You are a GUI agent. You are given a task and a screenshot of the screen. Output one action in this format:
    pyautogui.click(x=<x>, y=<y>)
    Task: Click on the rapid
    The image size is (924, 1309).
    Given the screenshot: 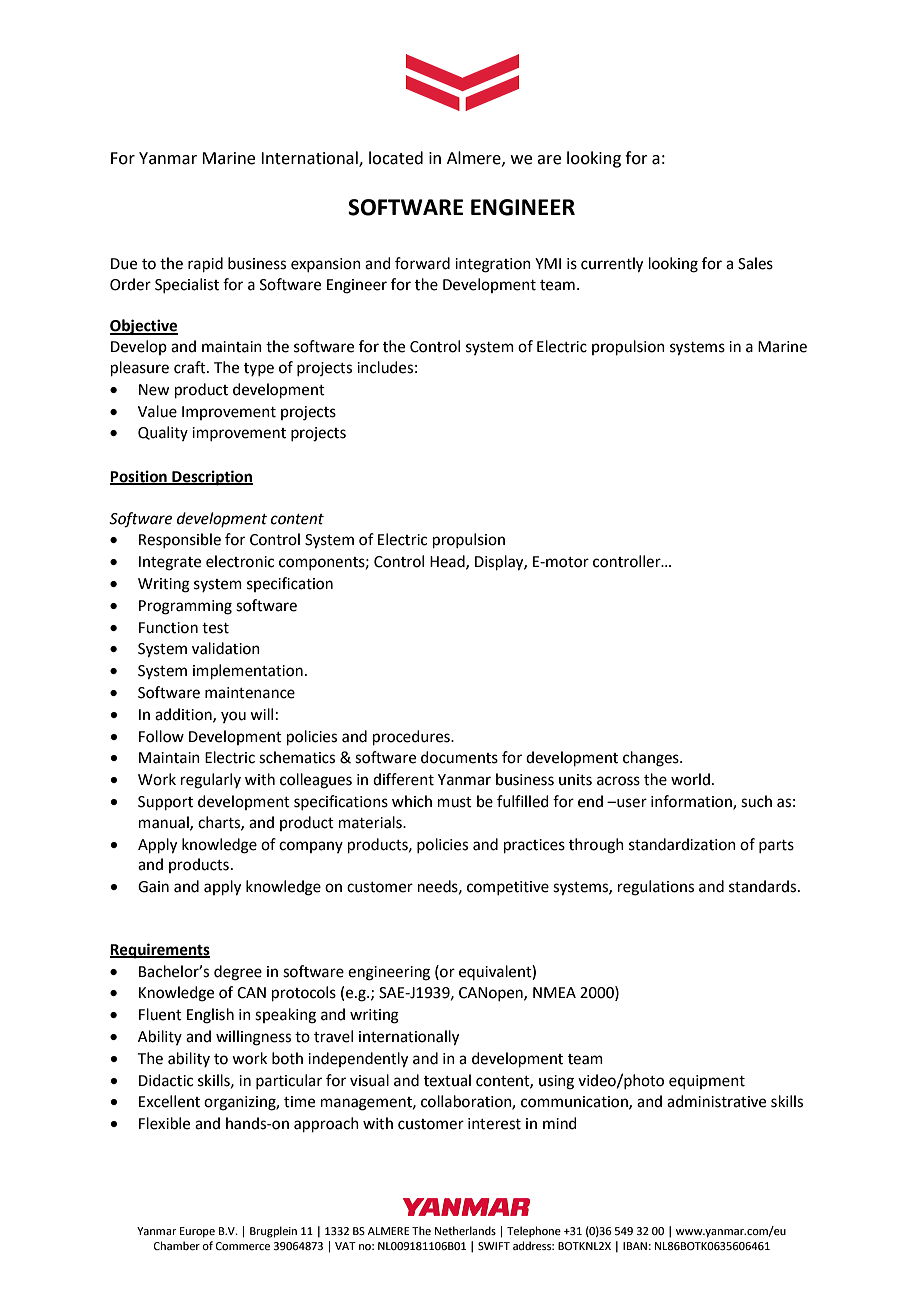 What is the action you would take?
    pyautogui.click(x=205, y=264)
